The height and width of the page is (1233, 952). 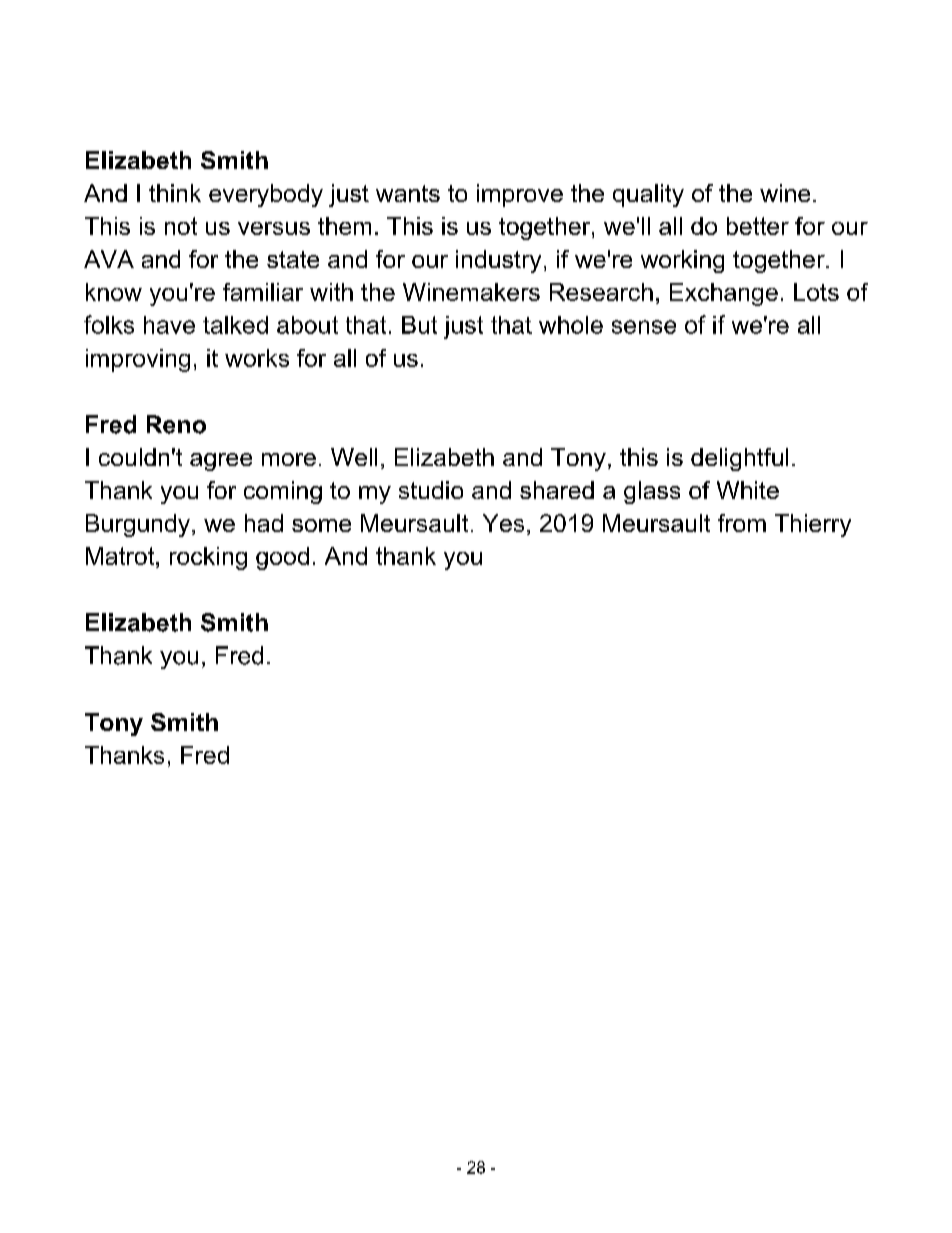 What do you see at coordinates (520, 195) in the page?
I see `improve` at bounding box center [520, 195].
